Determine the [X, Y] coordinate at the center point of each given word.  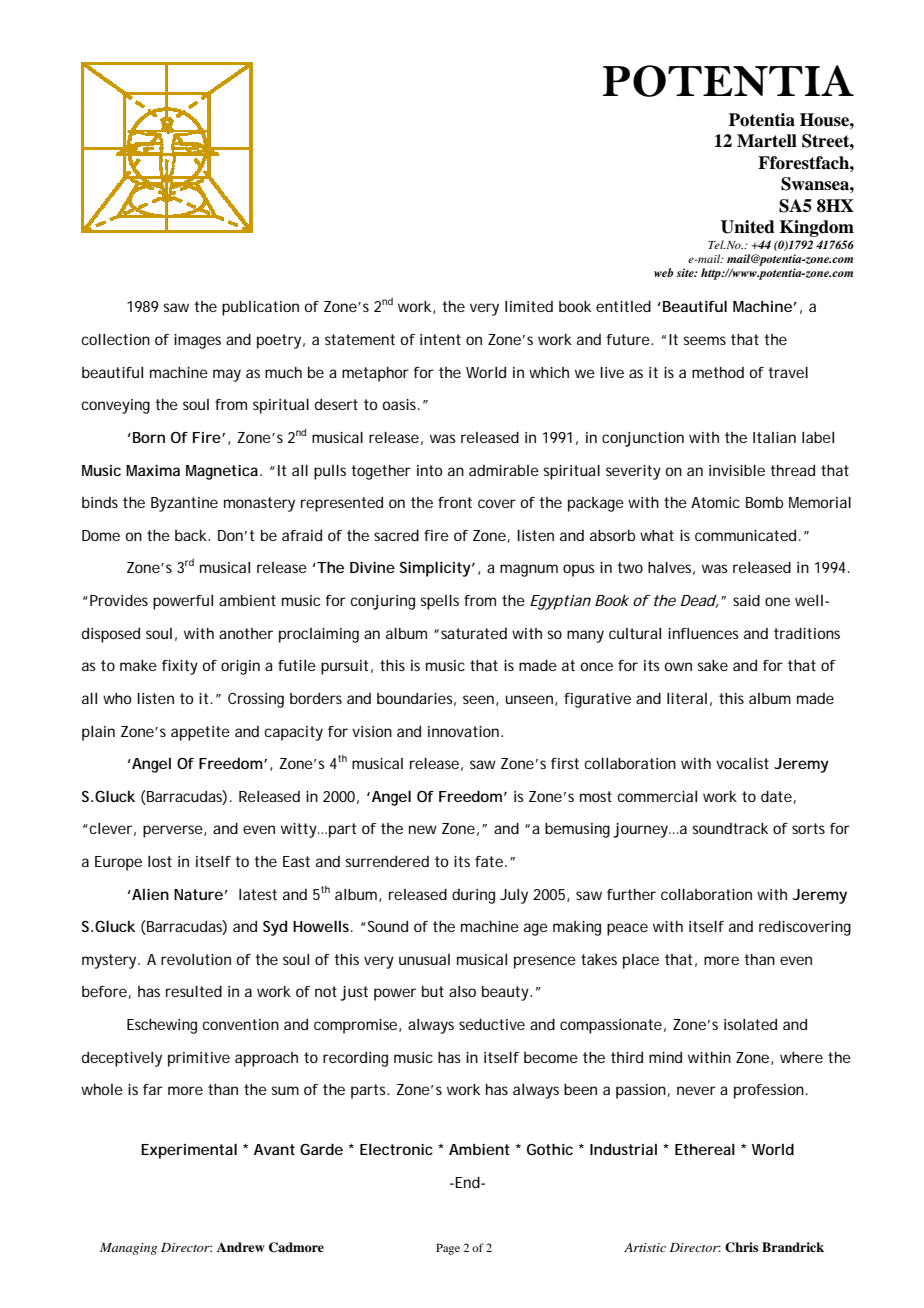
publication [260, 308]
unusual [424, 959]
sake [712, 665]
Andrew [241, 1247]
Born [149, 437]
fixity [180, 667]
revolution [196, 959]
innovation [463, 731]
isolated [750, 1024]
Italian [774, 437]
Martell [767, 141]
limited [529, 306]
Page [448, 1249]
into [429, 470]
